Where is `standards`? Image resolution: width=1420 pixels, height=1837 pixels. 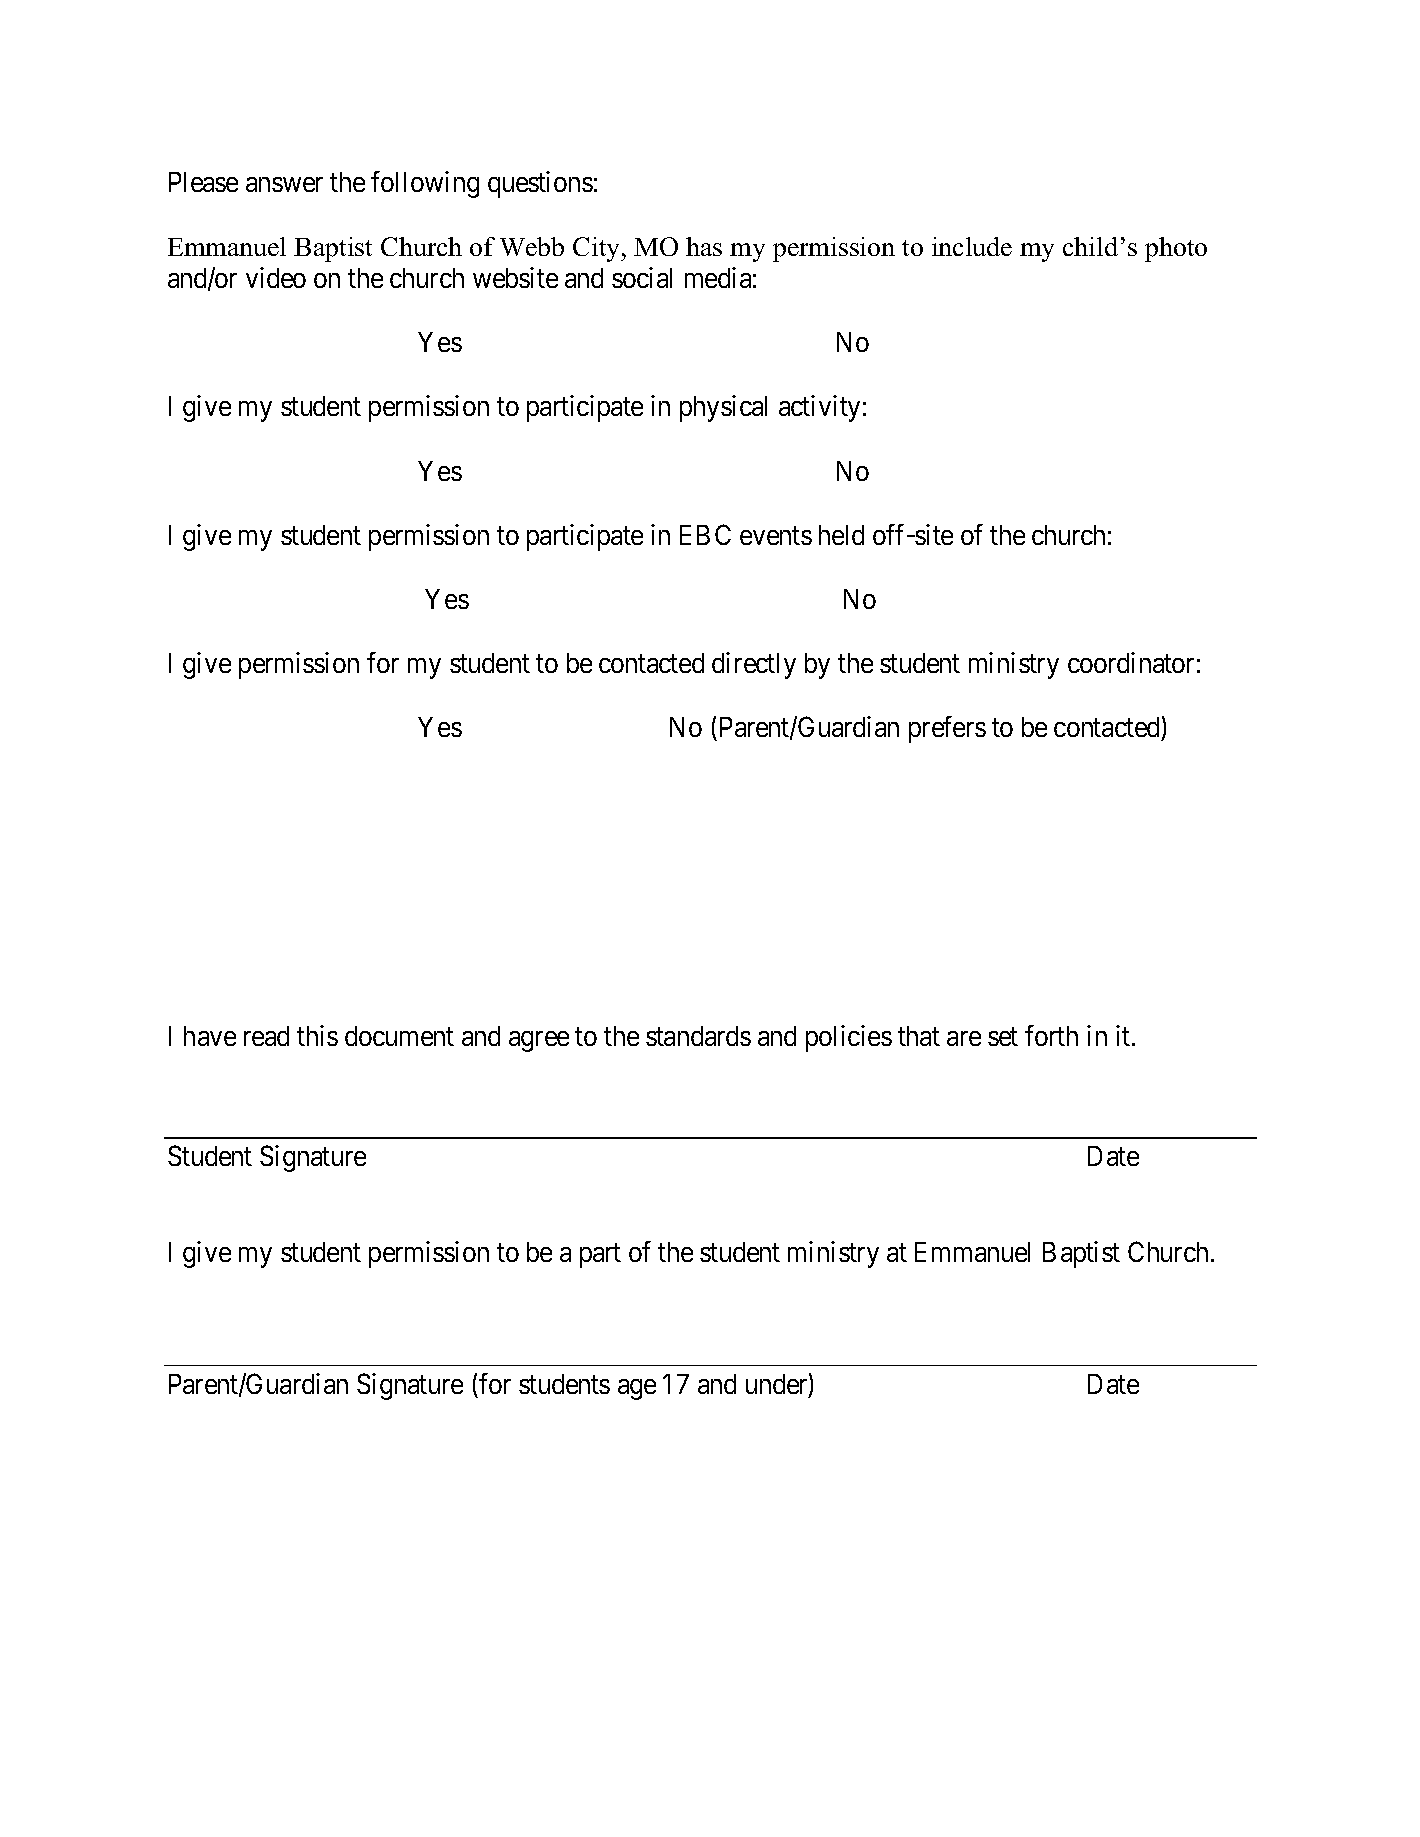
standards is located at coordinates (698, 1036).
